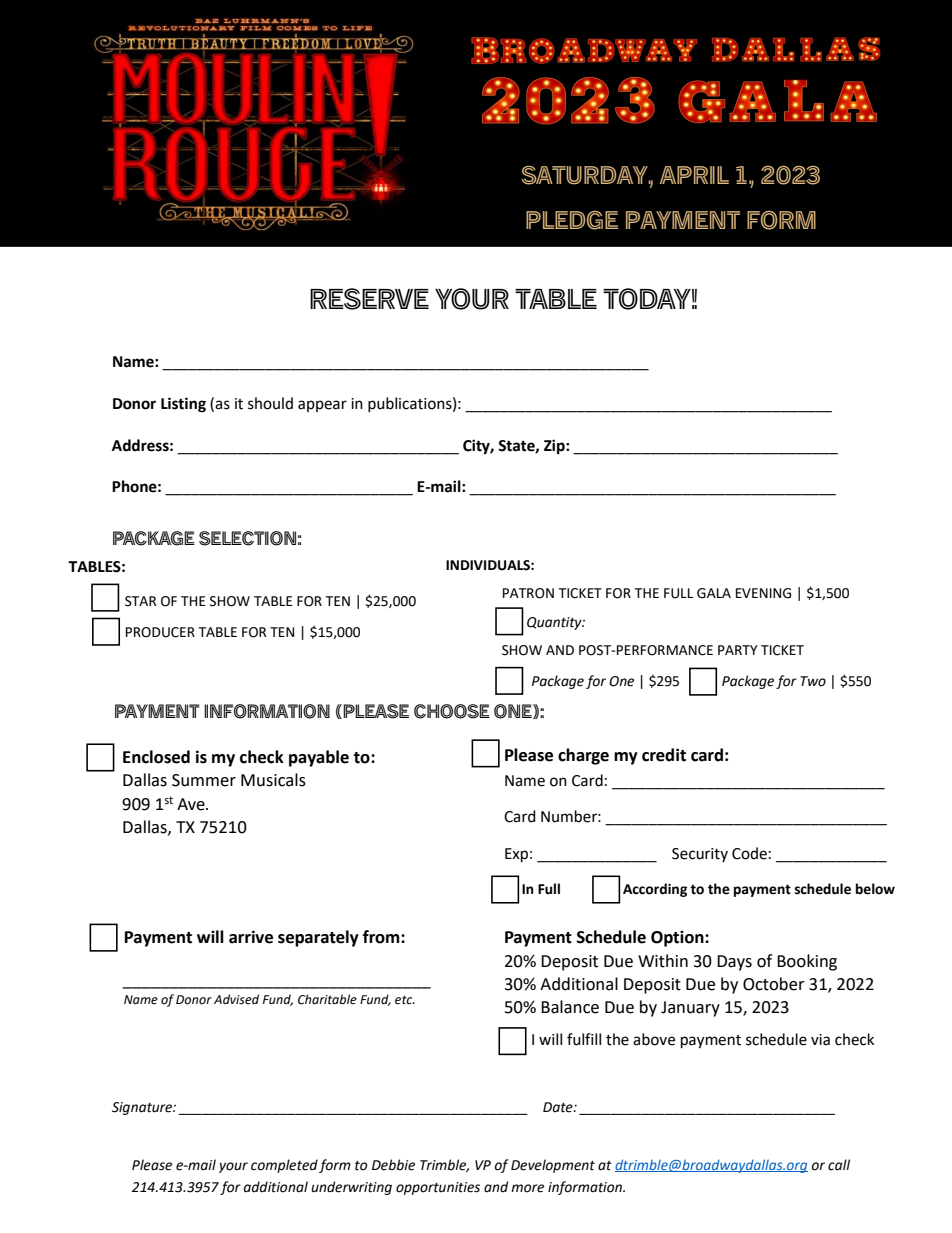  I want to click on Development, so click(553, 1166).
